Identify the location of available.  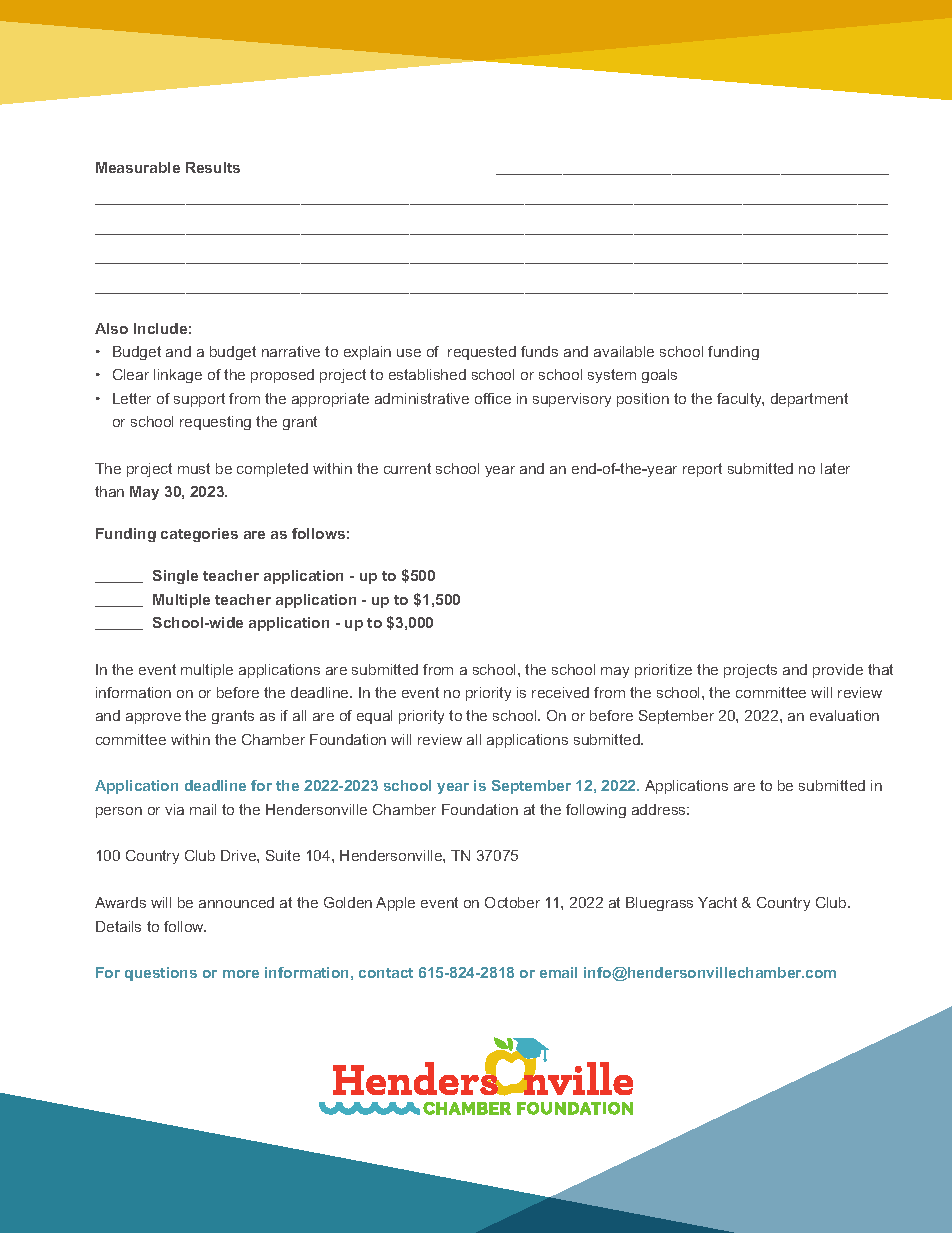
(624, 351).
